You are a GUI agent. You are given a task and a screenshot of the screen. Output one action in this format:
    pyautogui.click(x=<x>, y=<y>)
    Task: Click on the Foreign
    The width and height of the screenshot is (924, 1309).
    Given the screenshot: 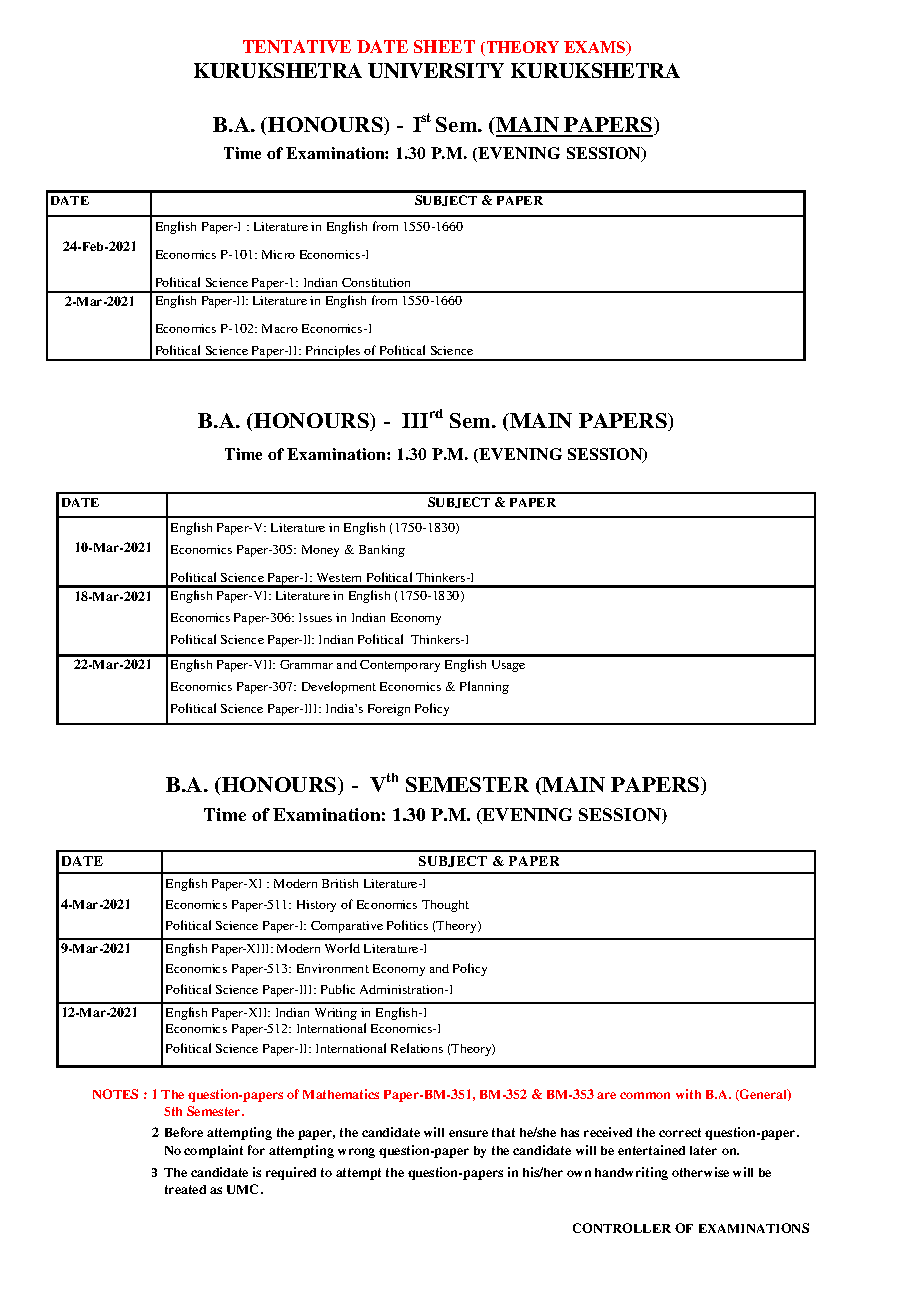 What is the action you would take?
    pyautogui.click(x=389, y=710)
